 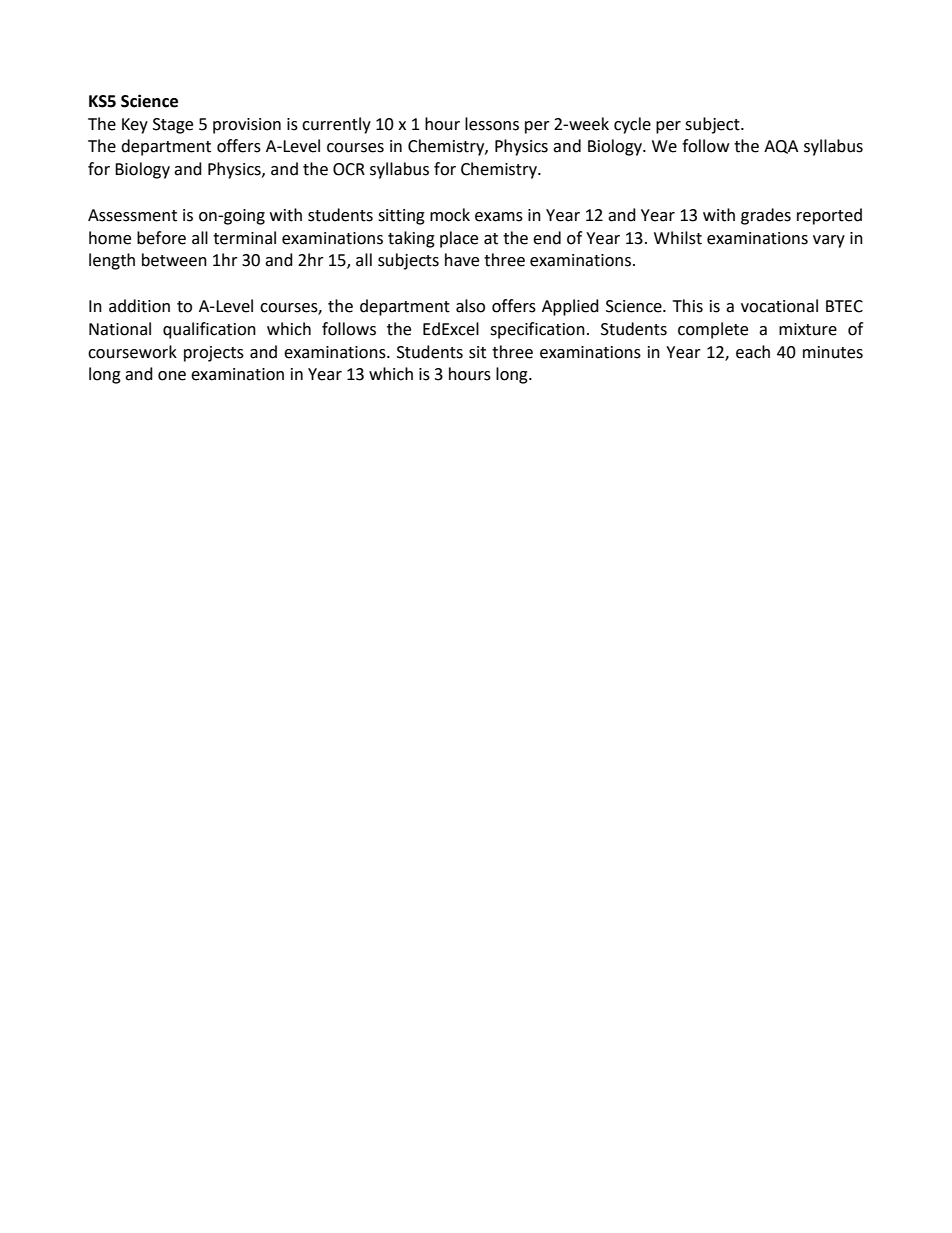 What do you see at coordinates (492, 124) in the page?
I see `lessons` at bounding box center [492, 124].
